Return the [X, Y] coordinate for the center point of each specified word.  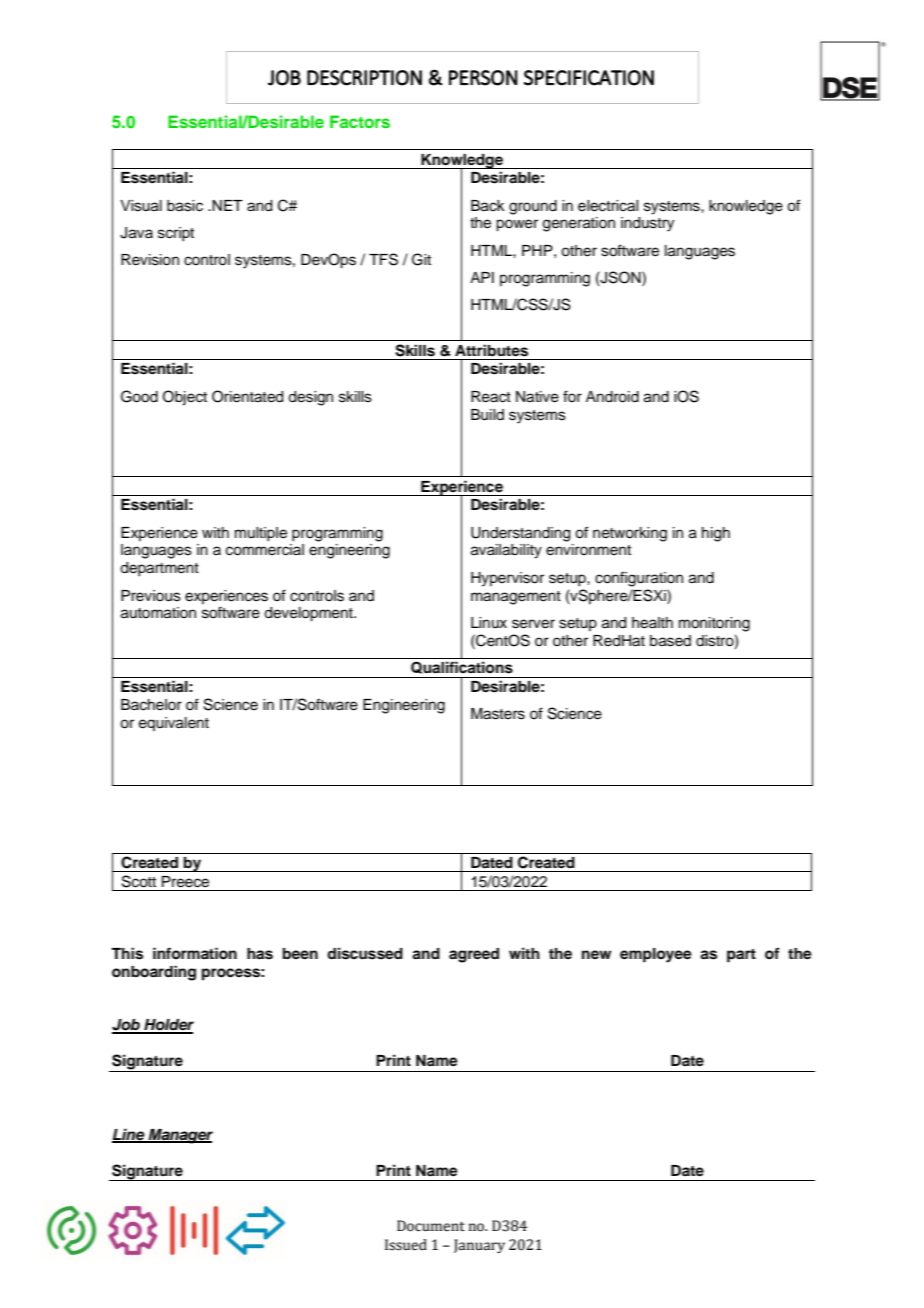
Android [612, 397]
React [491, 397]
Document [431, 1226]
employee [656, 955]
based [670, 641]
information [195, 953]
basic [185, 206]
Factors [360, 121]
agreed [474, 955]
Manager [179, 1136]
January [479, 1246]
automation [158, 613]
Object [185, 398]
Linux [489, 622]
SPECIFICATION [589, 78]
